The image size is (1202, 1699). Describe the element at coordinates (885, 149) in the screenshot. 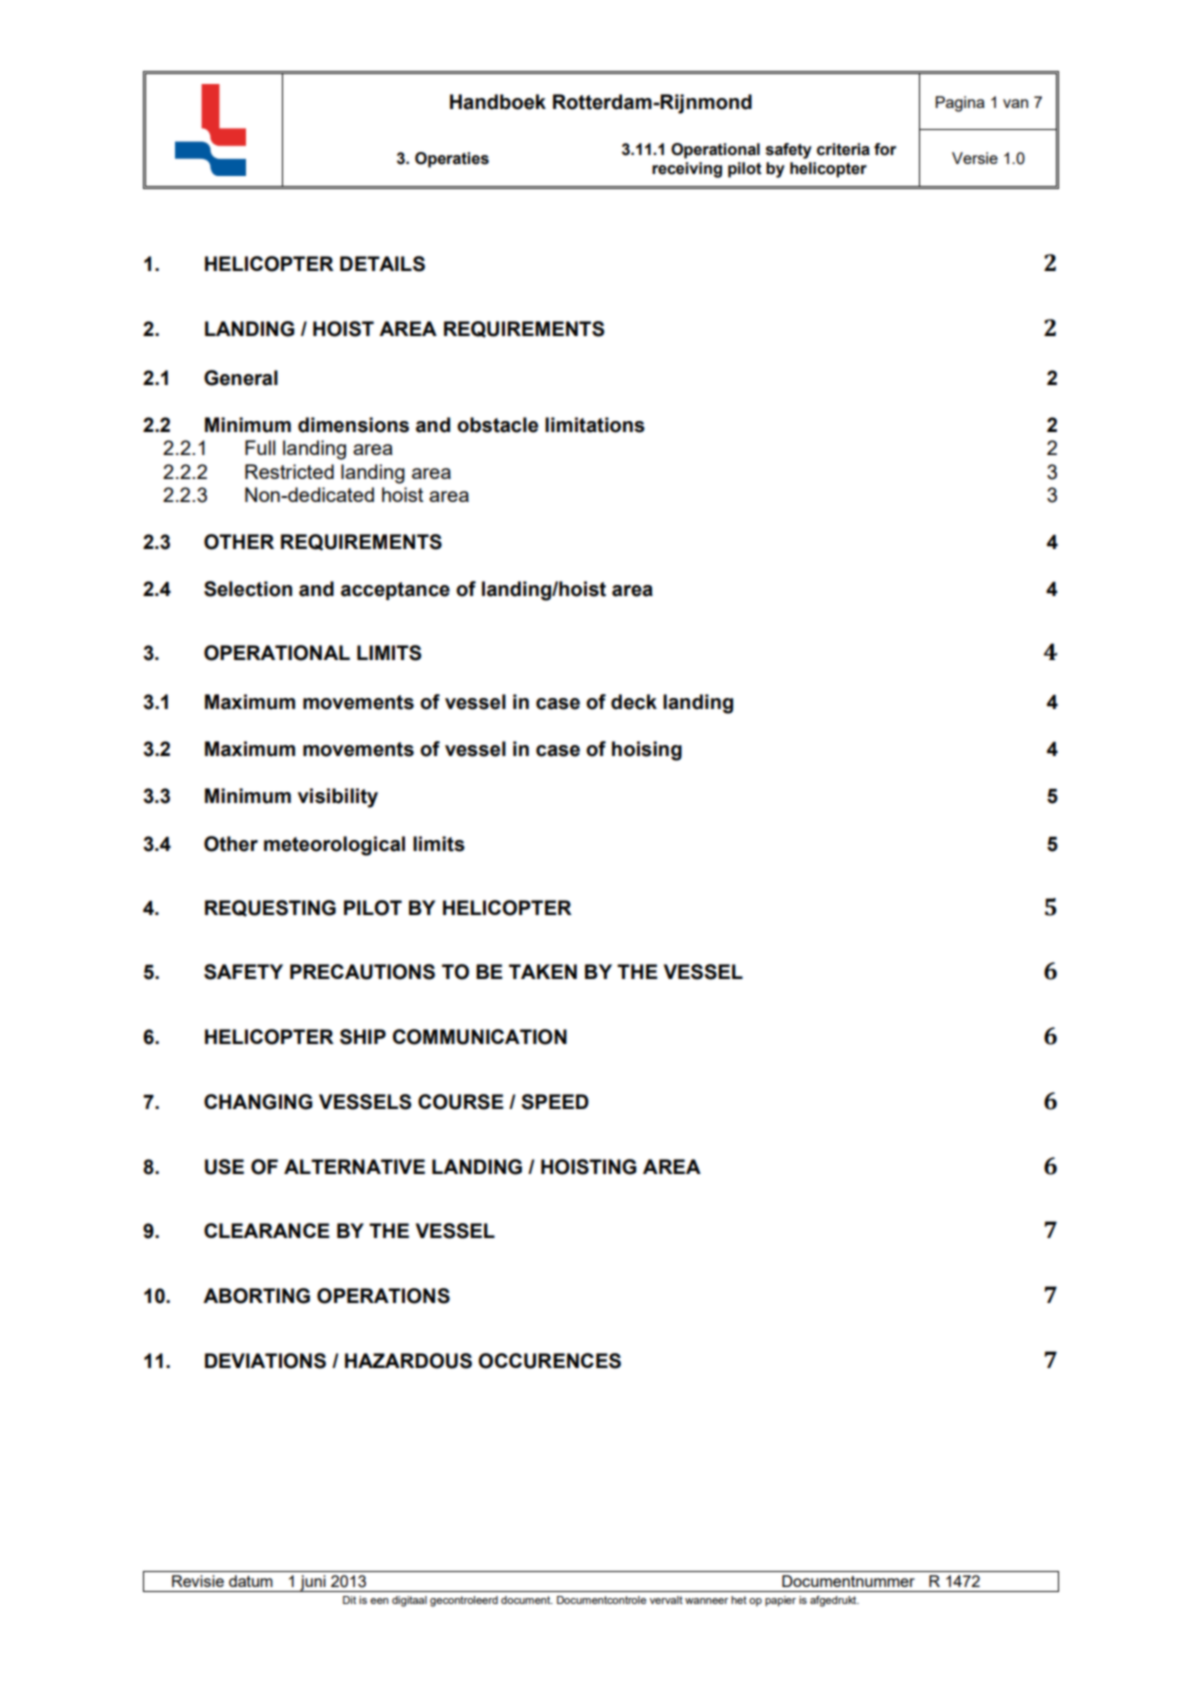

I see `for` at that location.
